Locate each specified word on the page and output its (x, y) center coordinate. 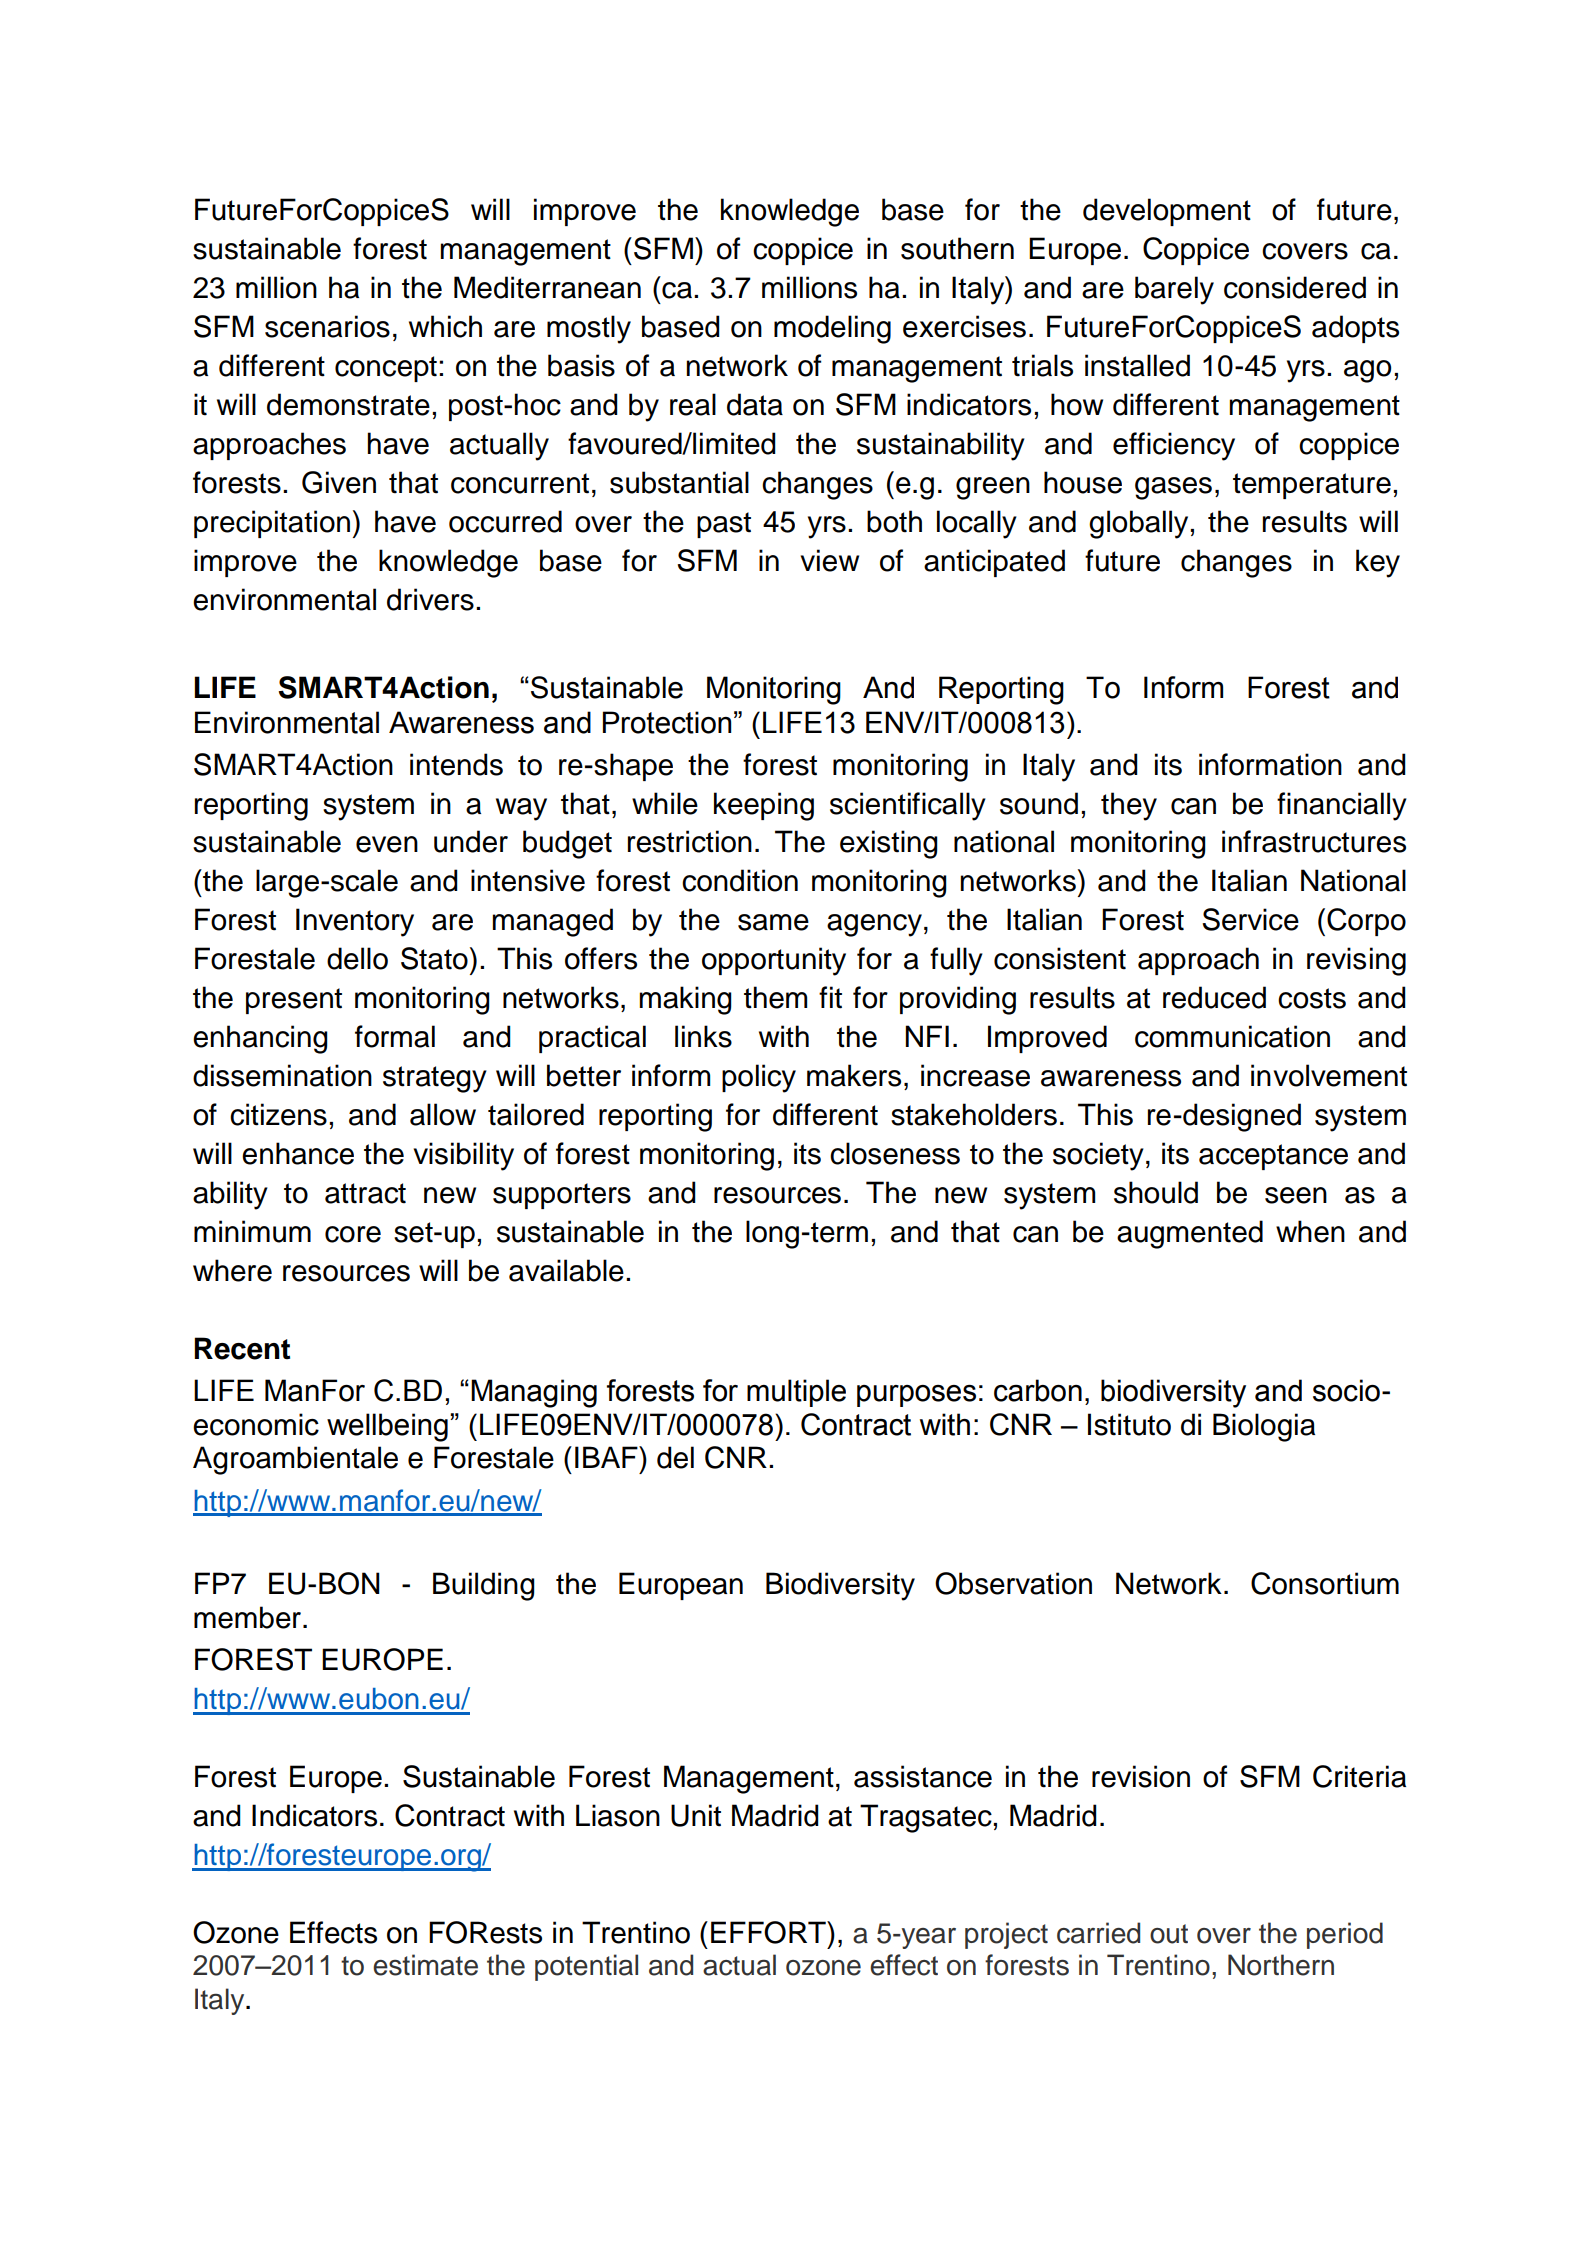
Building (484, 1586)
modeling (832, 329)
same (773, 922)
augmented (1190, 1234)
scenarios (327, 326)
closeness (895, 1153)
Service (1250, 919)
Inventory (355, 922)
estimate (425, 1965)
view (829, 560)
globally (1138, 524)
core (353, 1234)
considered (1295, 287)
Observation (1013, 1583)
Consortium (1325, 1583)
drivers (430, 599)
